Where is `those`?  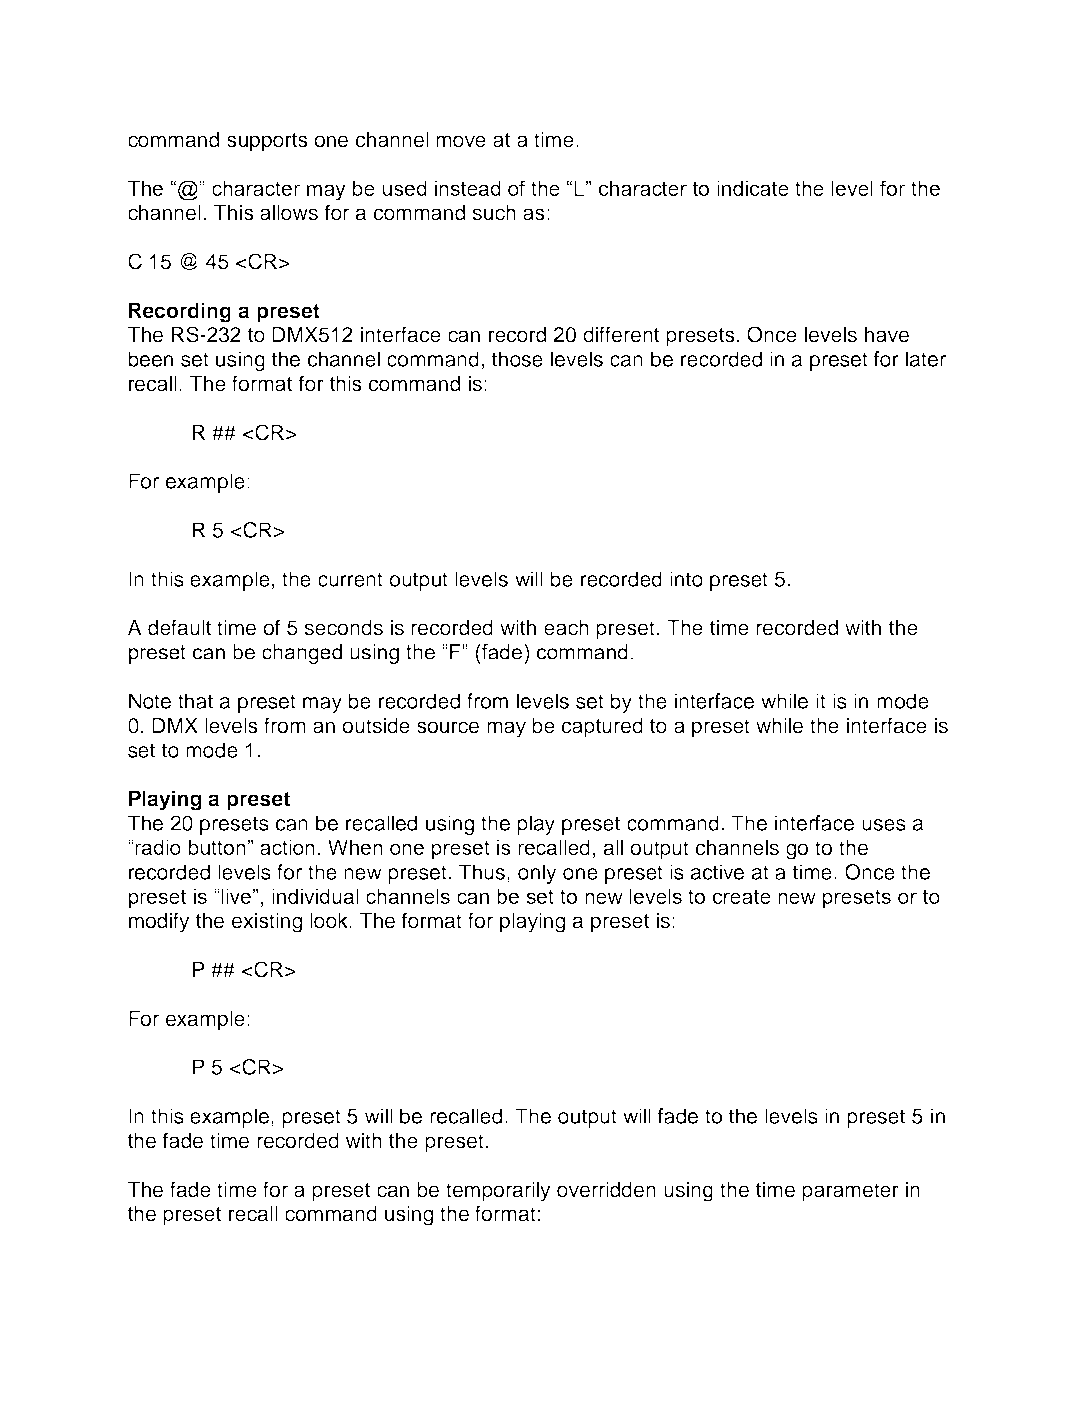
those is located at coordinates (517, 359).
